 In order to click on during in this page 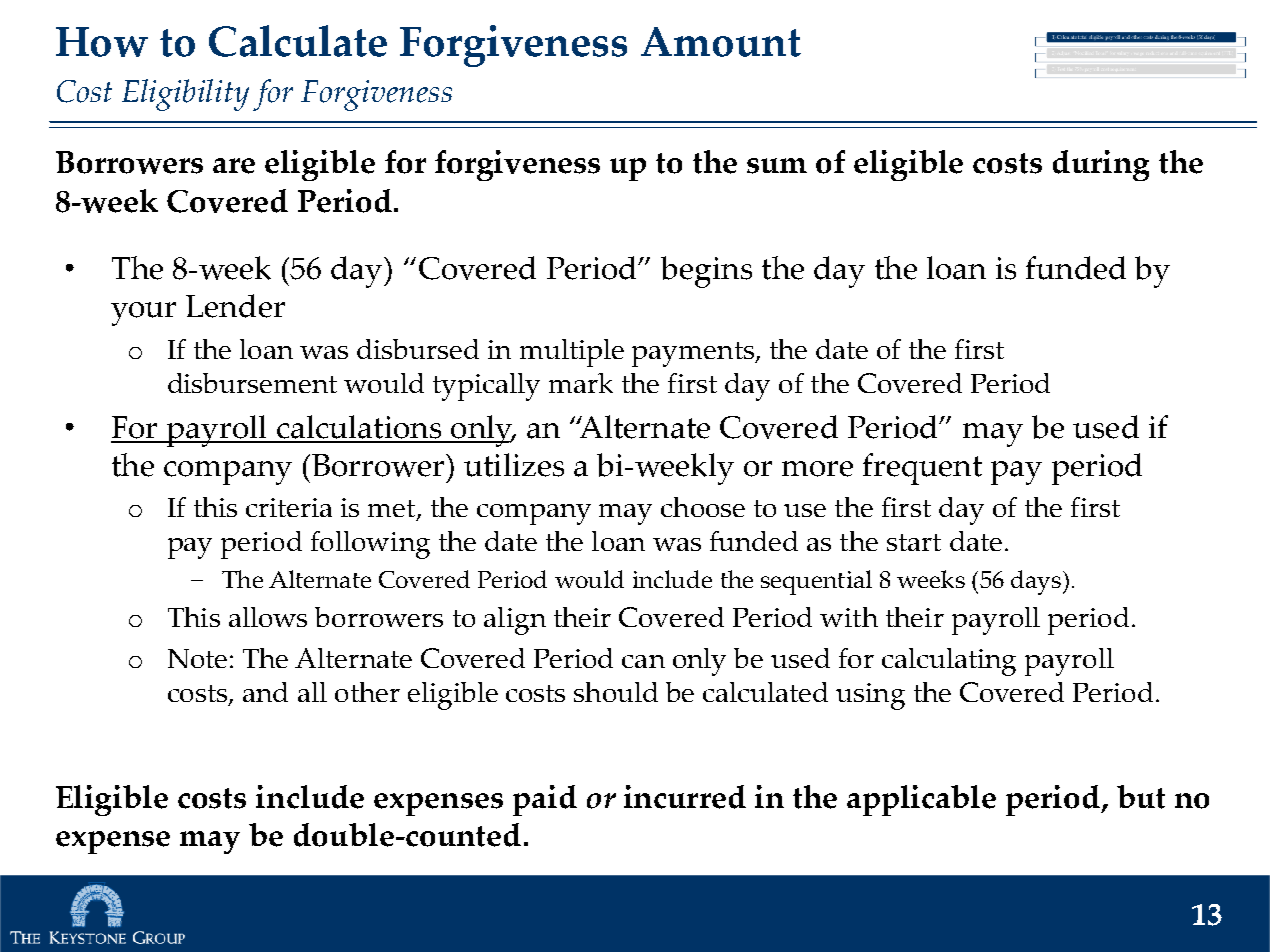, I will do `click(1101, 165)`.
